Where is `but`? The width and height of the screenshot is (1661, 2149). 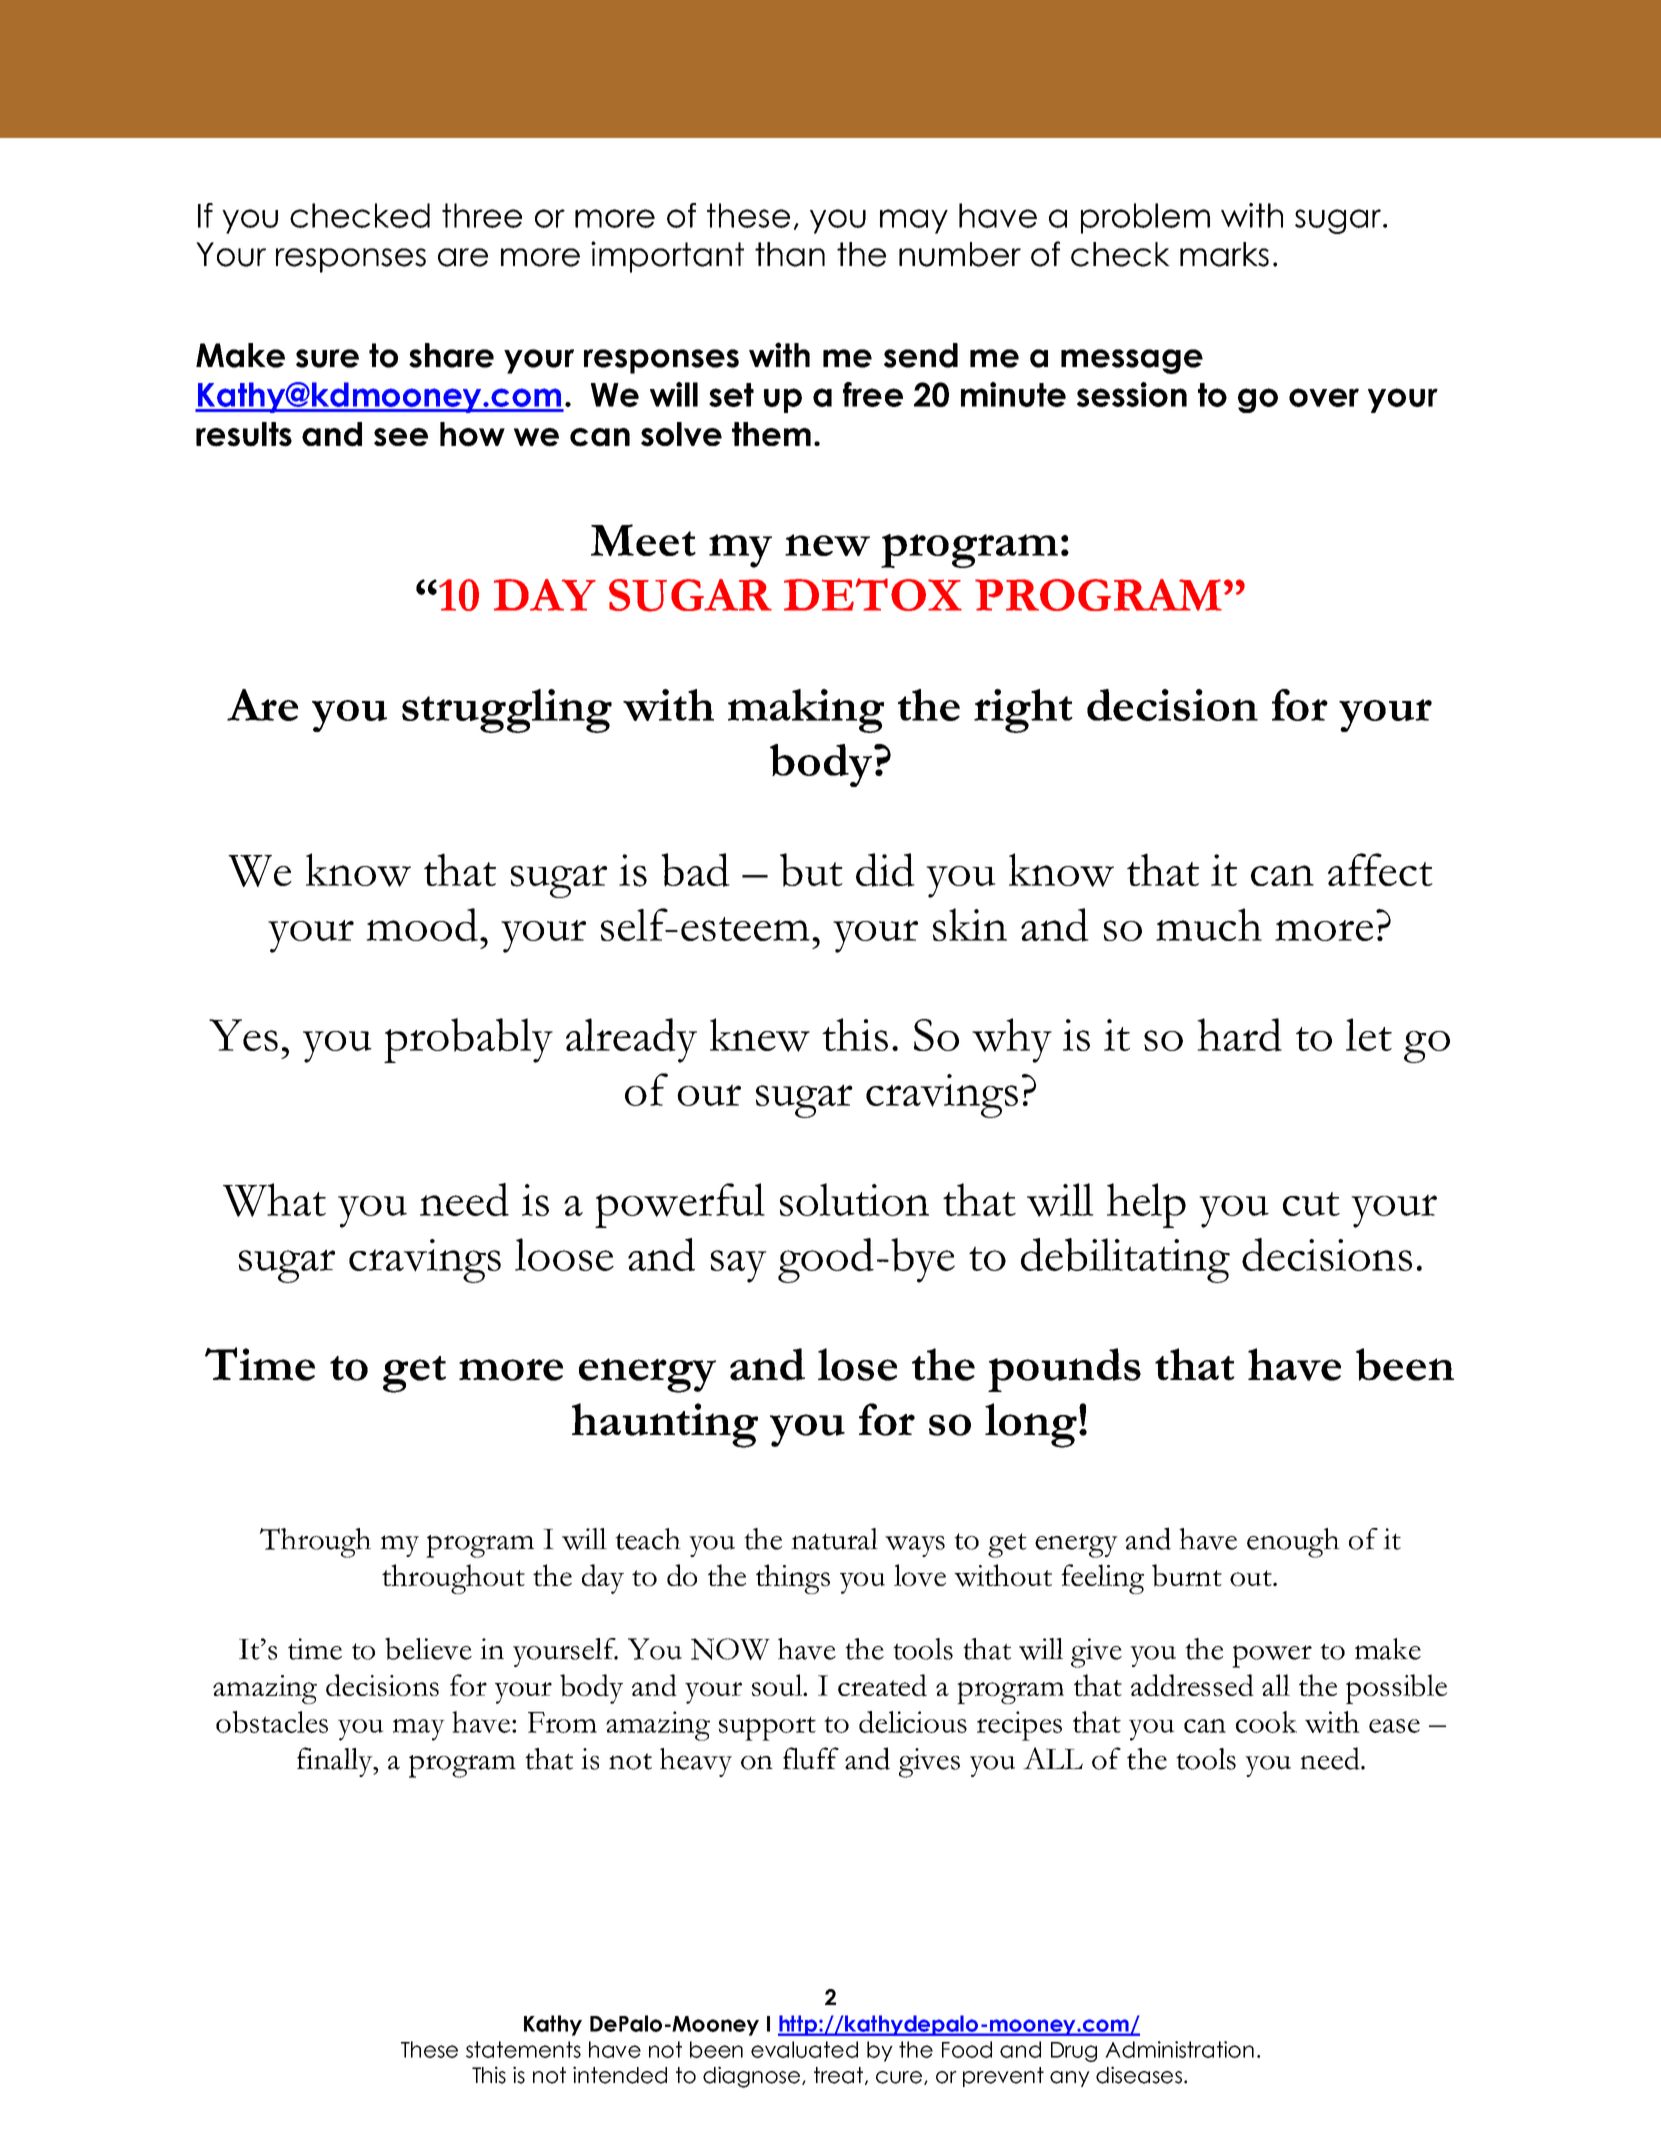
but is located at coordinates (811, 870).
